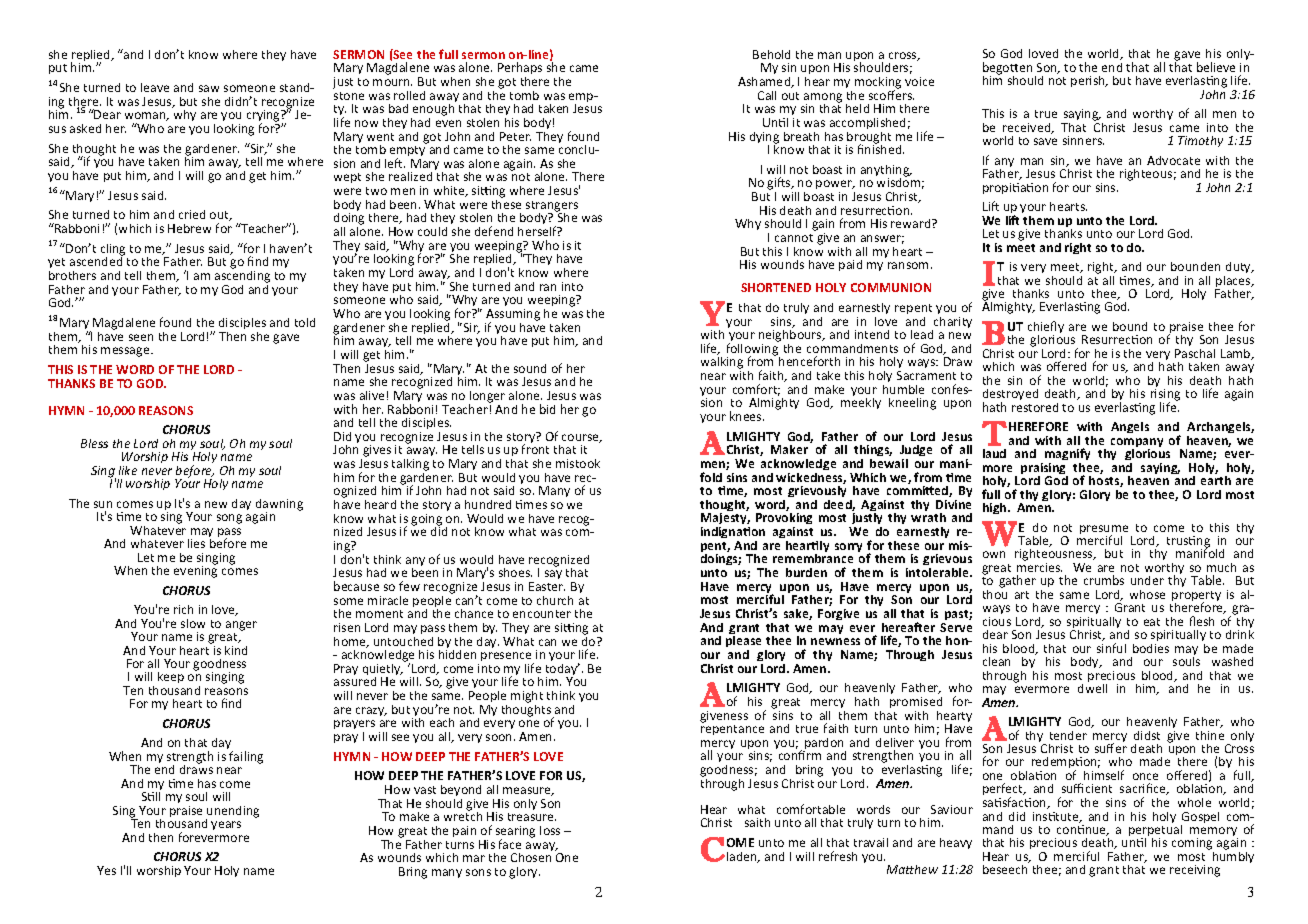 This screenshot has height=924, width=1308. Describe the element at coordinates (743, 857) in the screenshot. I see `laden` at that location.
